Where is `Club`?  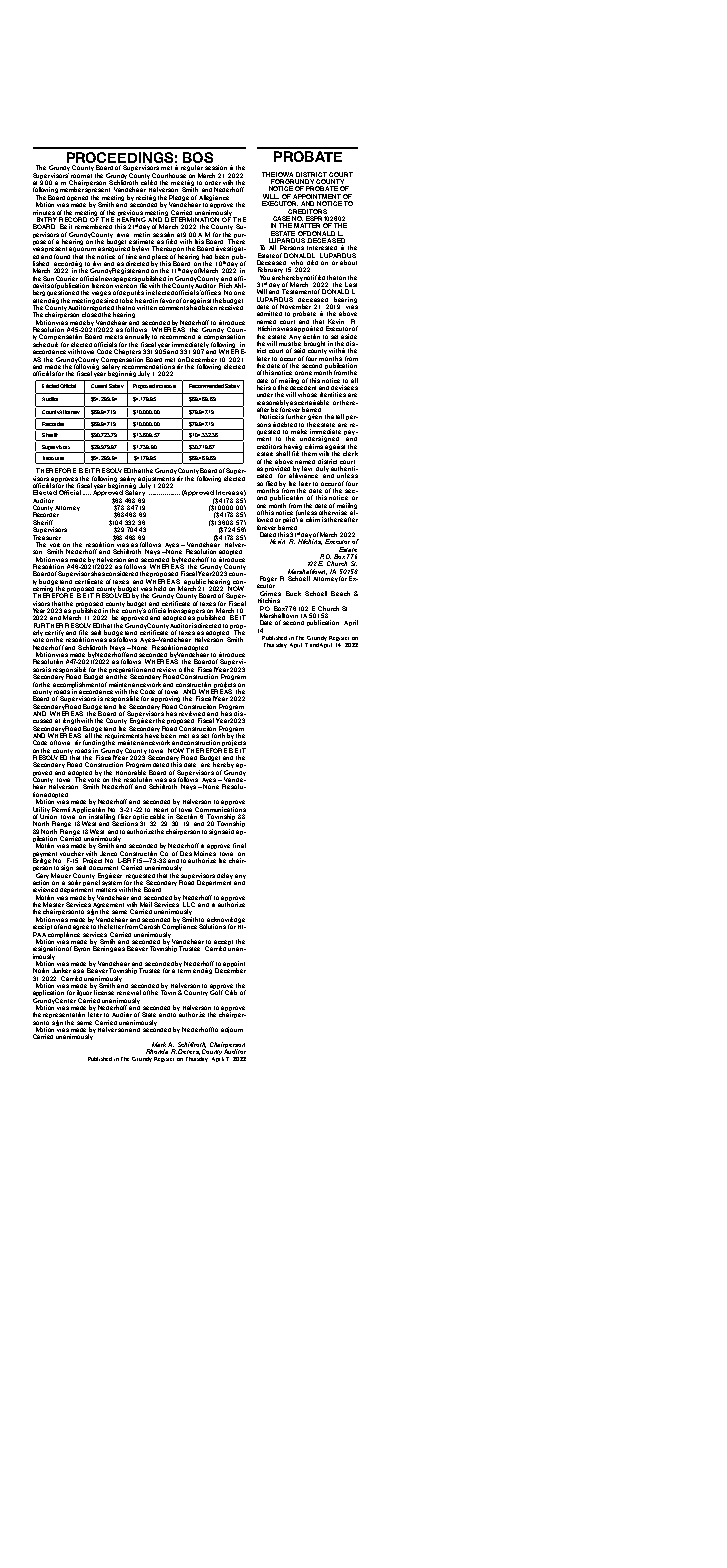
Club is located at coordinates (231, 992).
